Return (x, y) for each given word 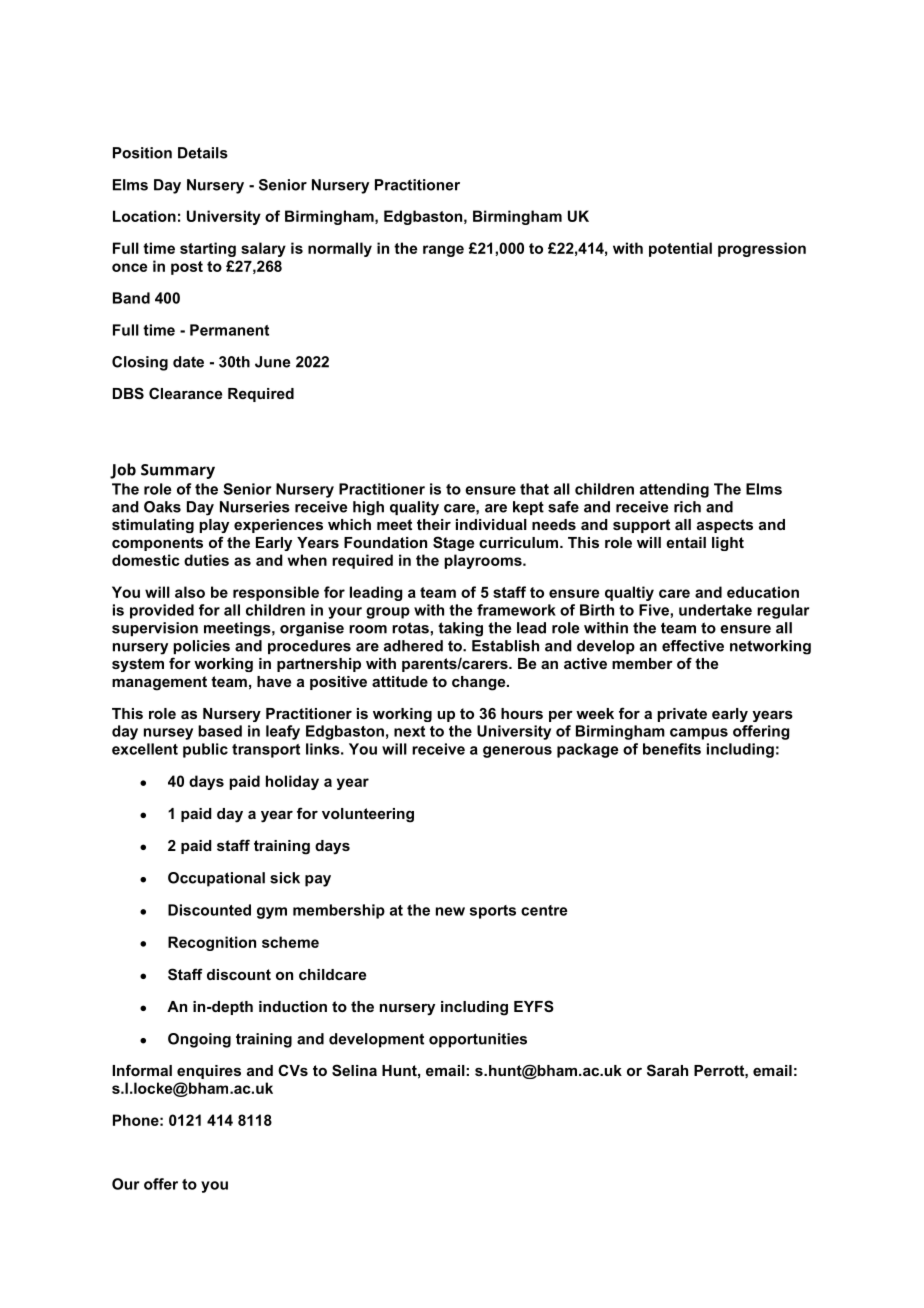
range (443, 251)
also (190, 592)
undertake (715, 610)
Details (203, 153)
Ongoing (199, 1040)
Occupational (216, 879)
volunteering (368, 815)
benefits (672, 749)
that (534, 489)
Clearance (185, 393)
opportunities (478, 1040)
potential (680, 249)
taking (460, 629)
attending (674, 490)
